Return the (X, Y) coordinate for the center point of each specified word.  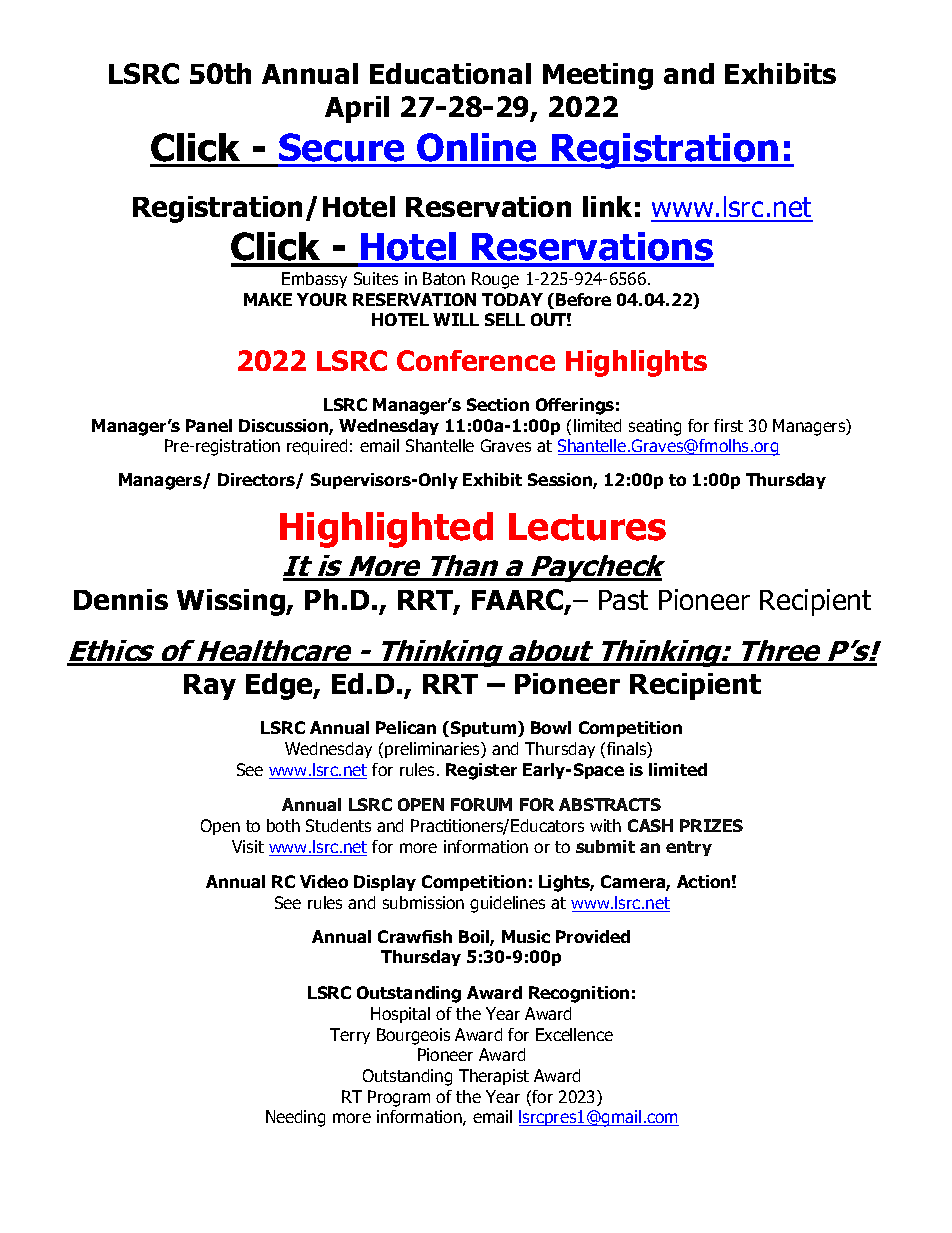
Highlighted (386, 530)
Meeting (598, 76)
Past (623, 600)
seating (655, 427)
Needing (295, 1118)
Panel (209, 425)
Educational (450, 73)
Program (399, 1098)
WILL (456, 319)
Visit (248, 846)
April (357, 109)
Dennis (121, 599)
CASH (650, 825)
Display (385, 883)
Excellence (574, 1034)
